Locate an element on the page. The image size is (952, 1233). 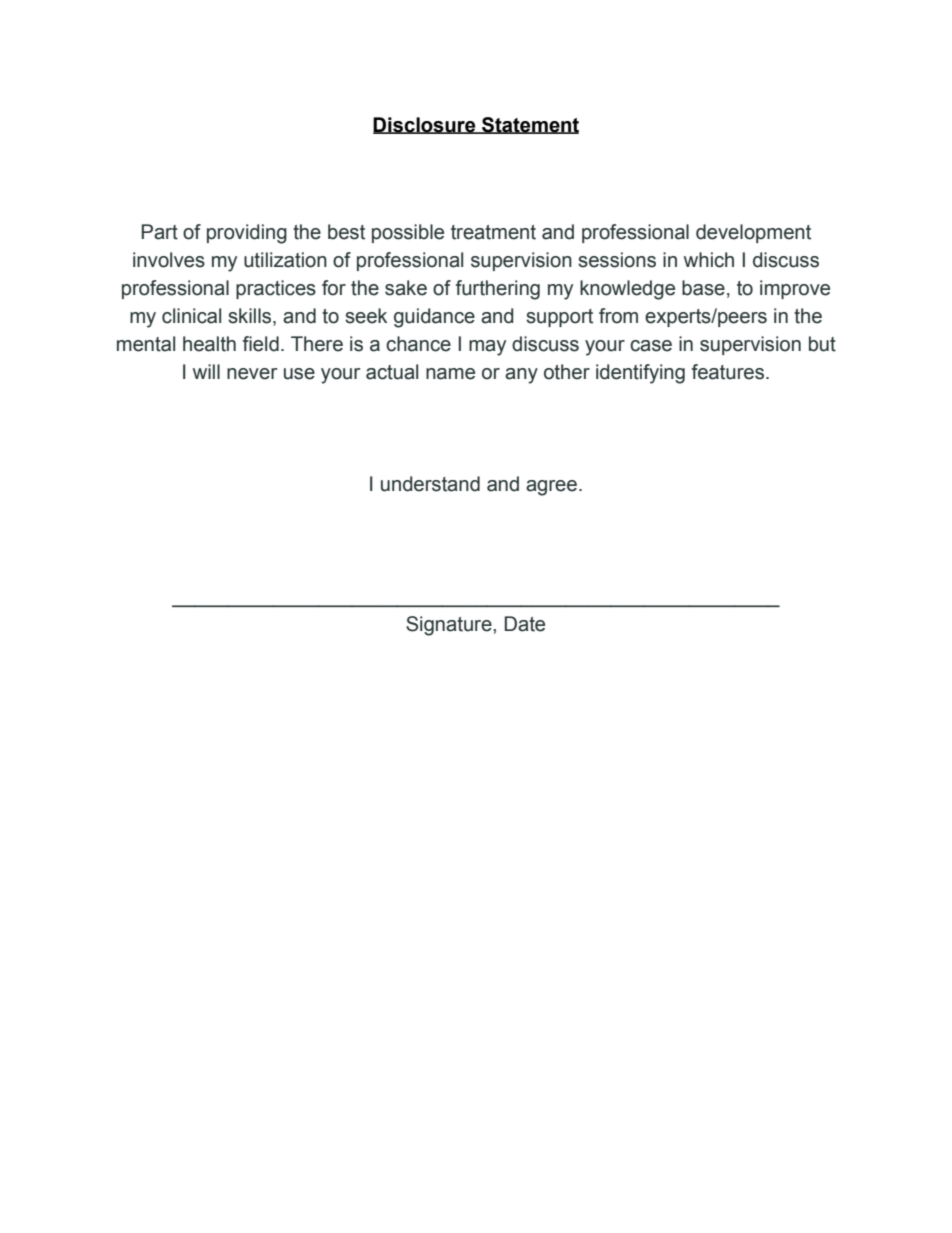
Disclosure is located at coordinates (425, 125).
